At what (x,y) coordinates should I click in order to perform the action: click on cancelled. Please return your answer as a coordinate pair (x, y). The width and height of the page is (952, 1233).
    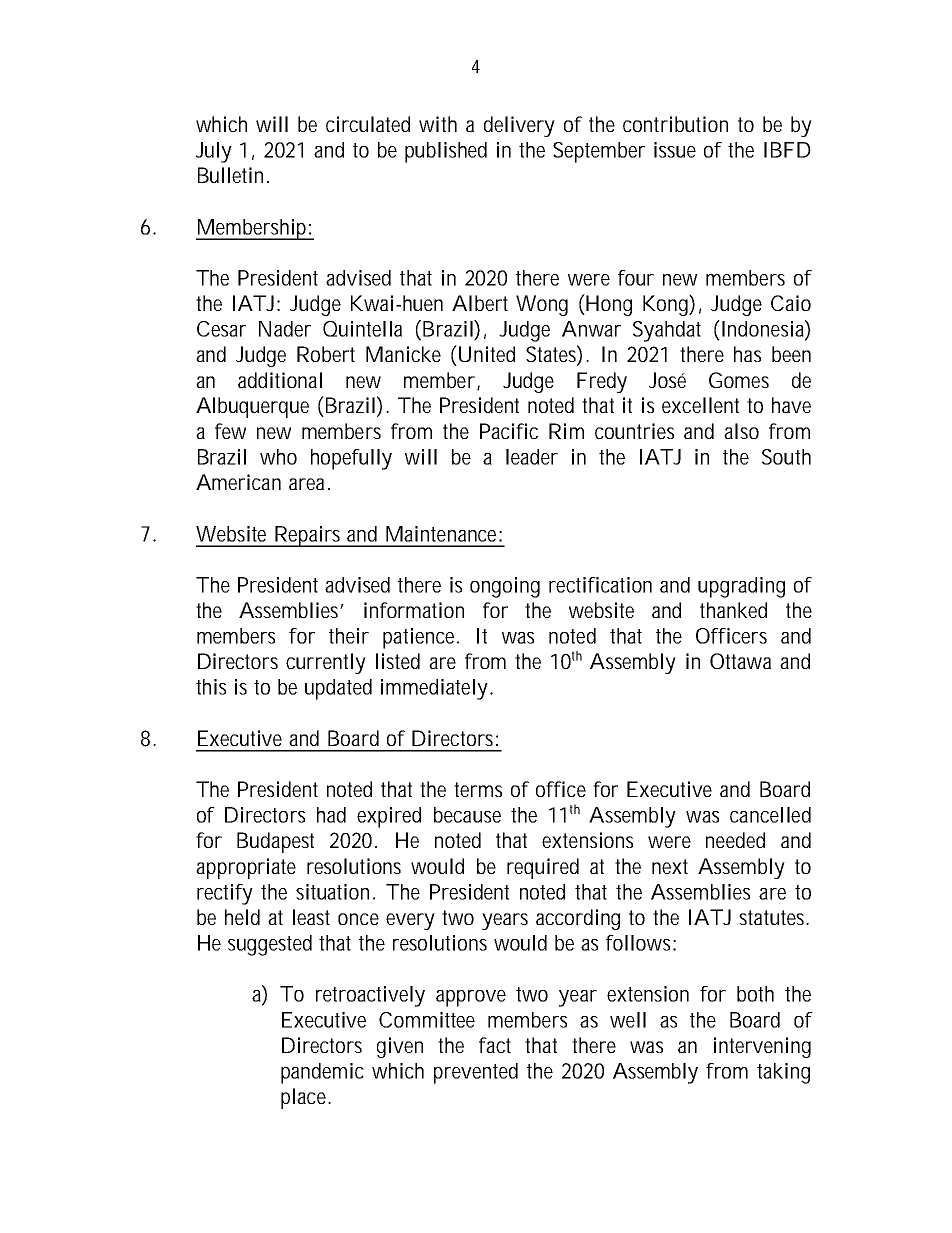
    Looking at the image, I should click on (770, 815).
